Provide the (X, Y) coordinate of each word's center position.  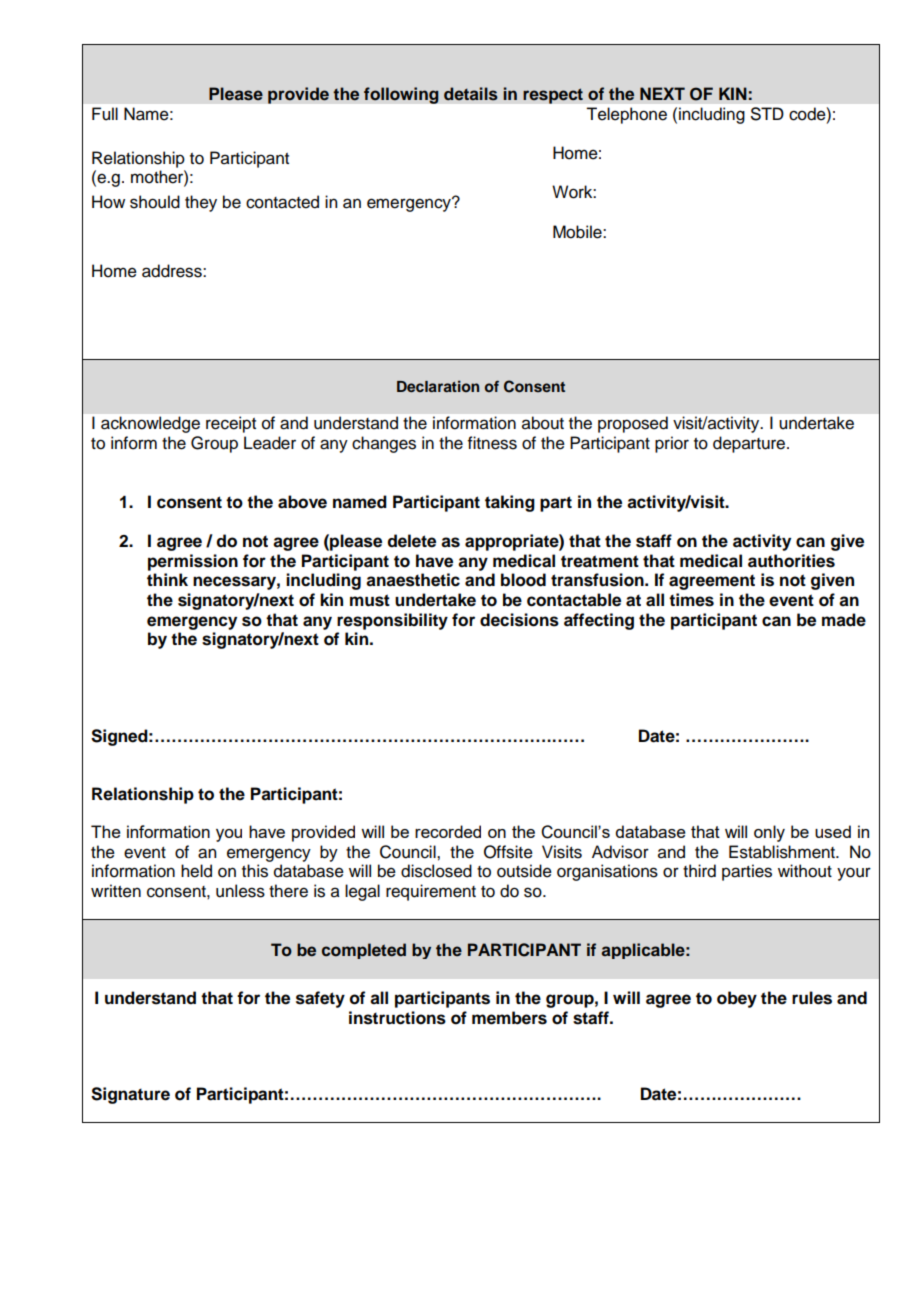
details (471, 94)
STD (767, 114)
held (196, 871)
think (167, 579)
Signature (130, 1095)
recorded (448, 831)
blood (523, 580)
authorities (791, 561)
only (769, 833)
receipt (231, 425)
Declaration (438, 386)
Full (105, 114)
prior (672, 444)
